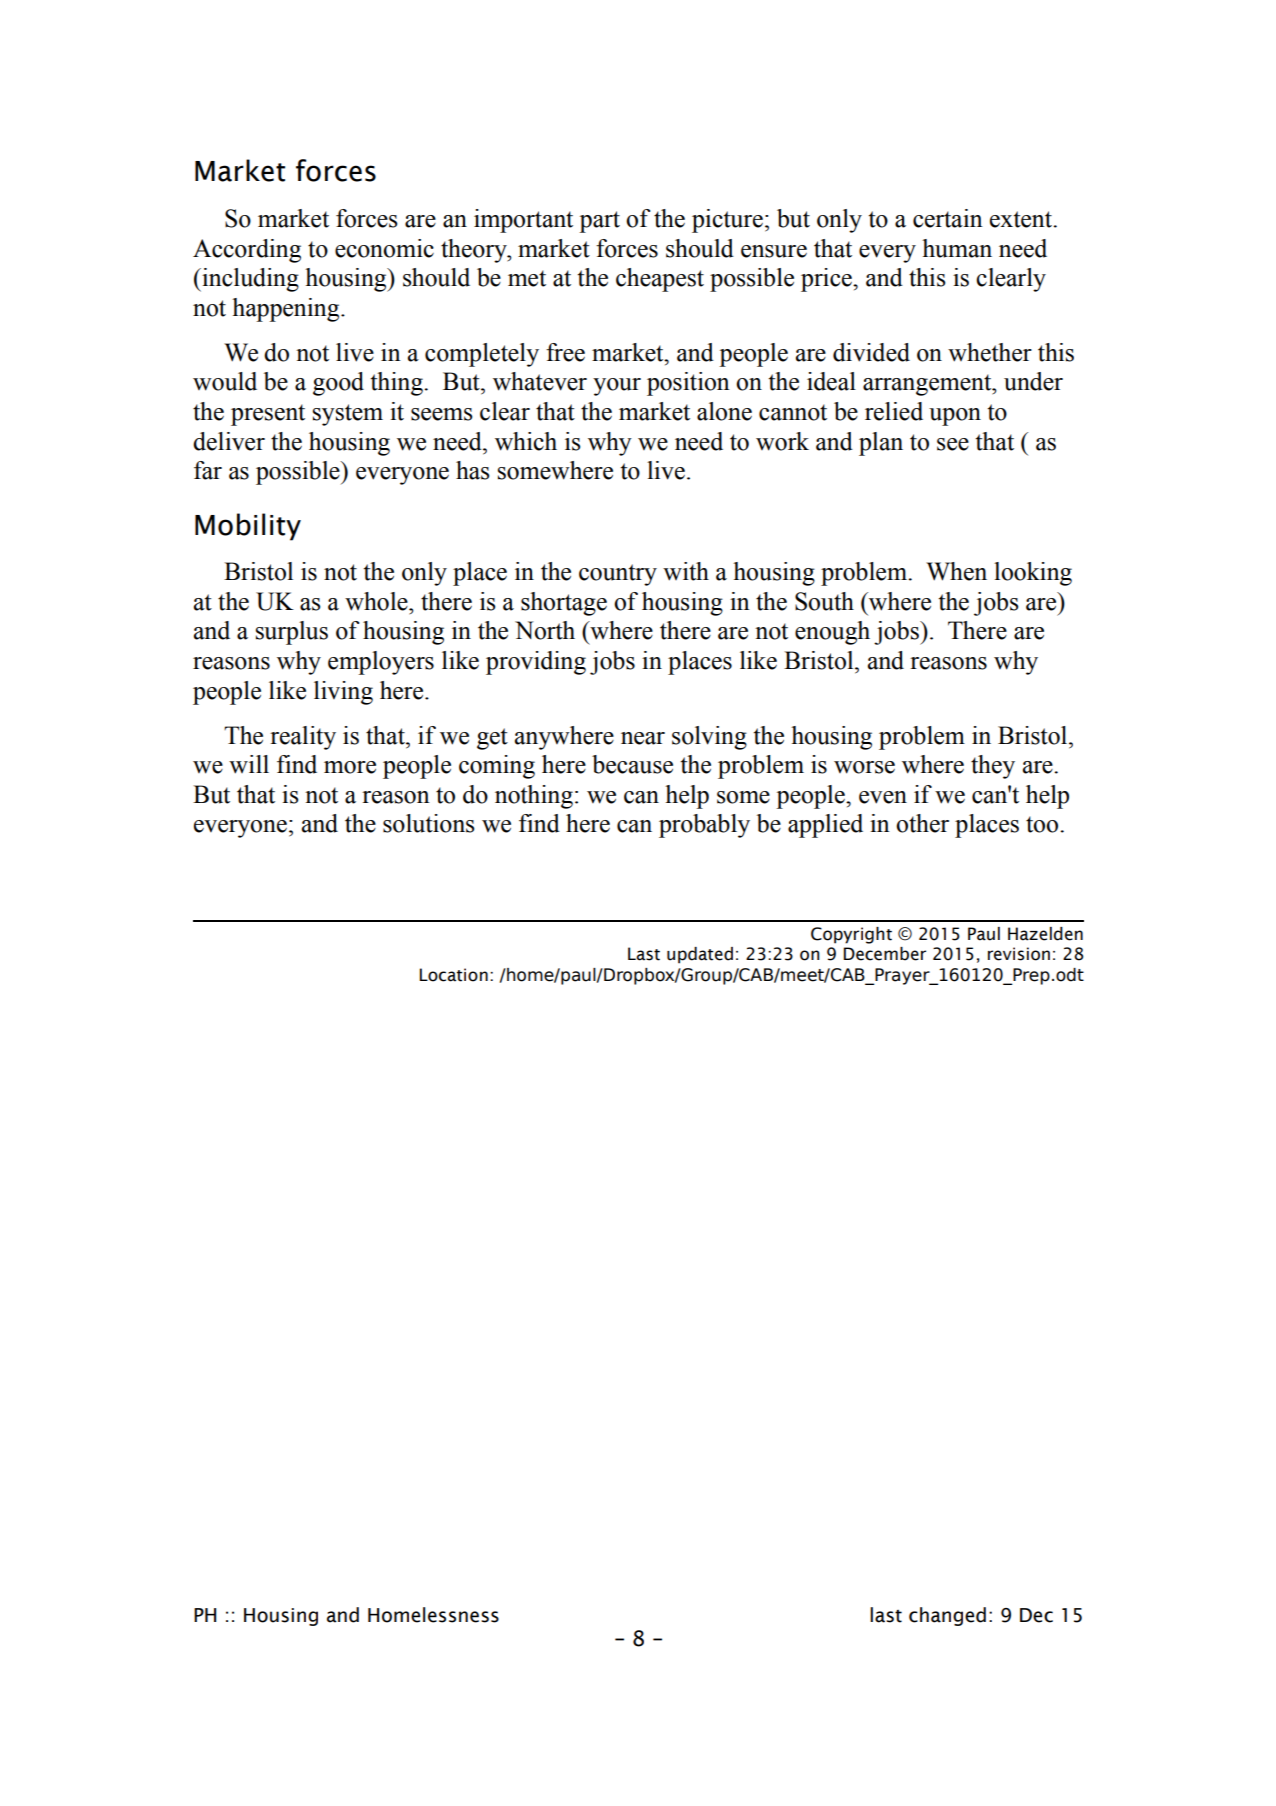 This image has height=1806, width=1276. What do you see at coordinates (700, 955) in the image?
I see `updated` at bounding box center [700, 955].
